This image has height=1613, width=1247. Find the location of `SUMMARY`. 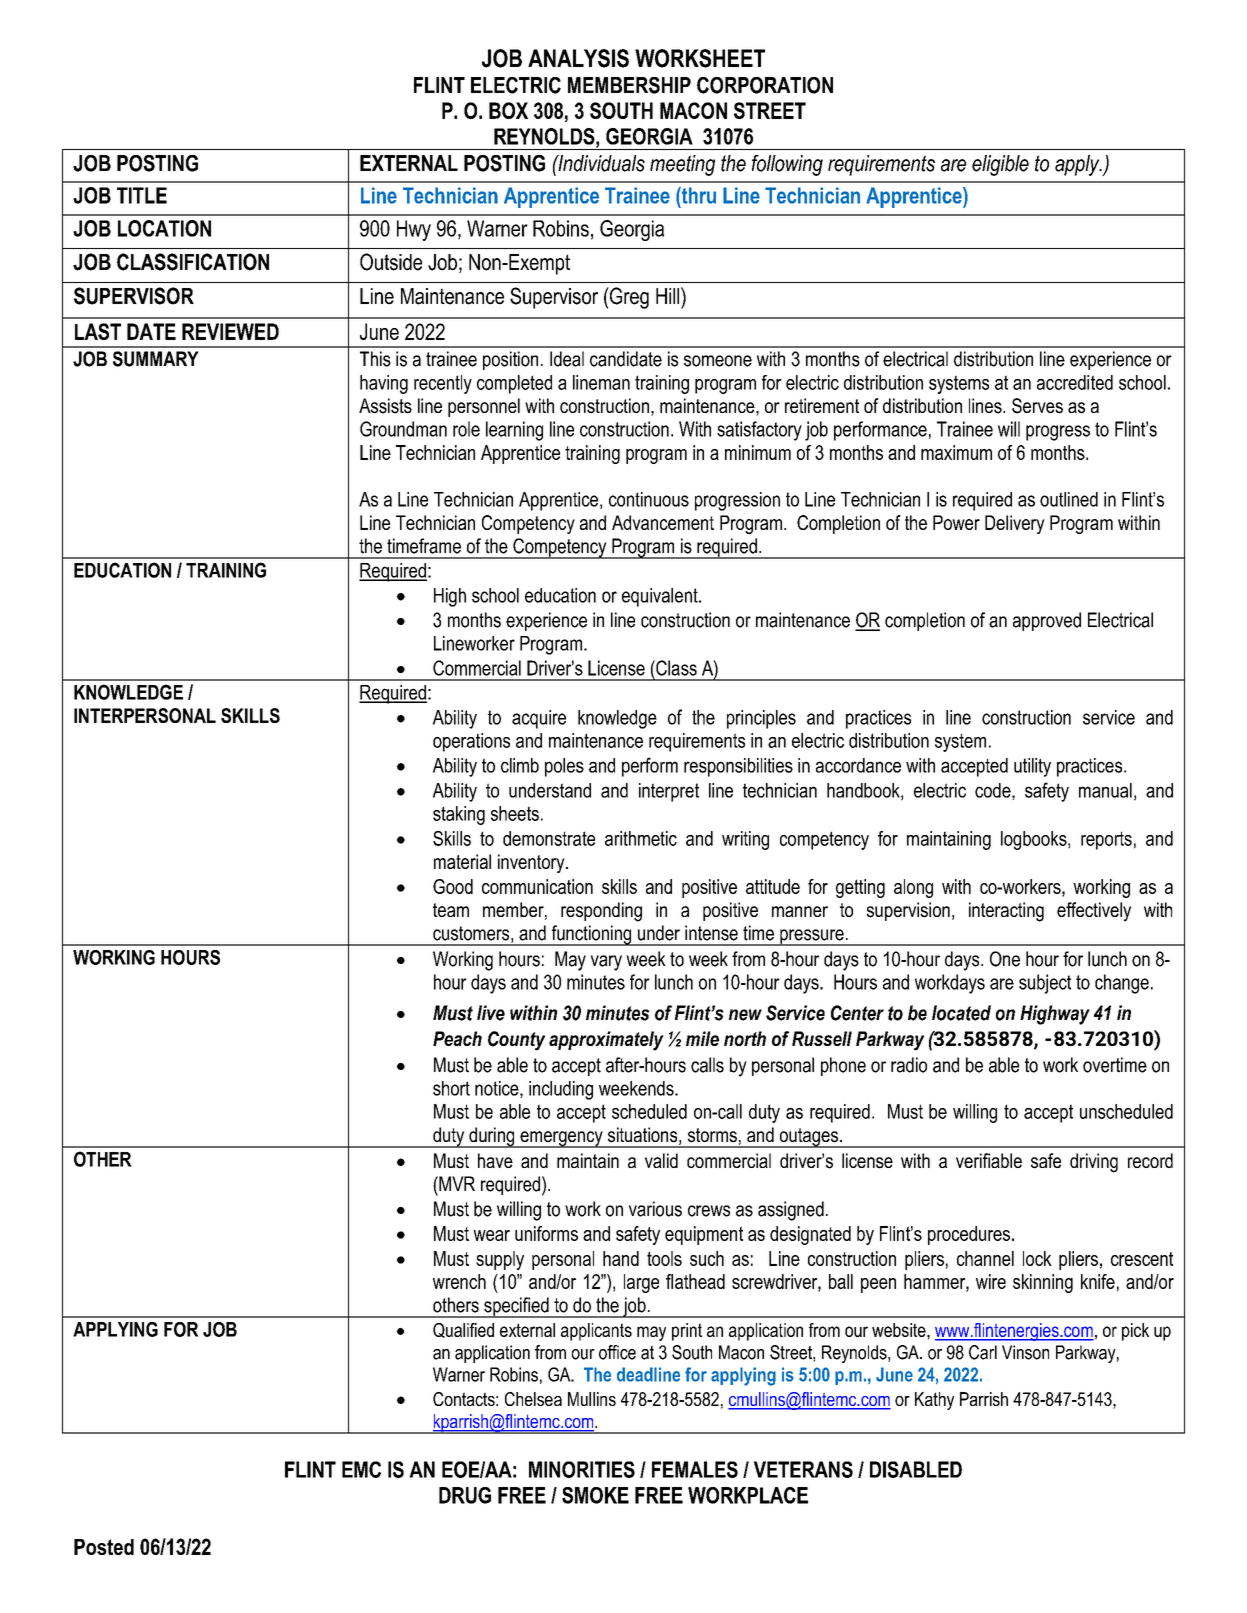

SUMMARY is located at coordinates (156, 359).
